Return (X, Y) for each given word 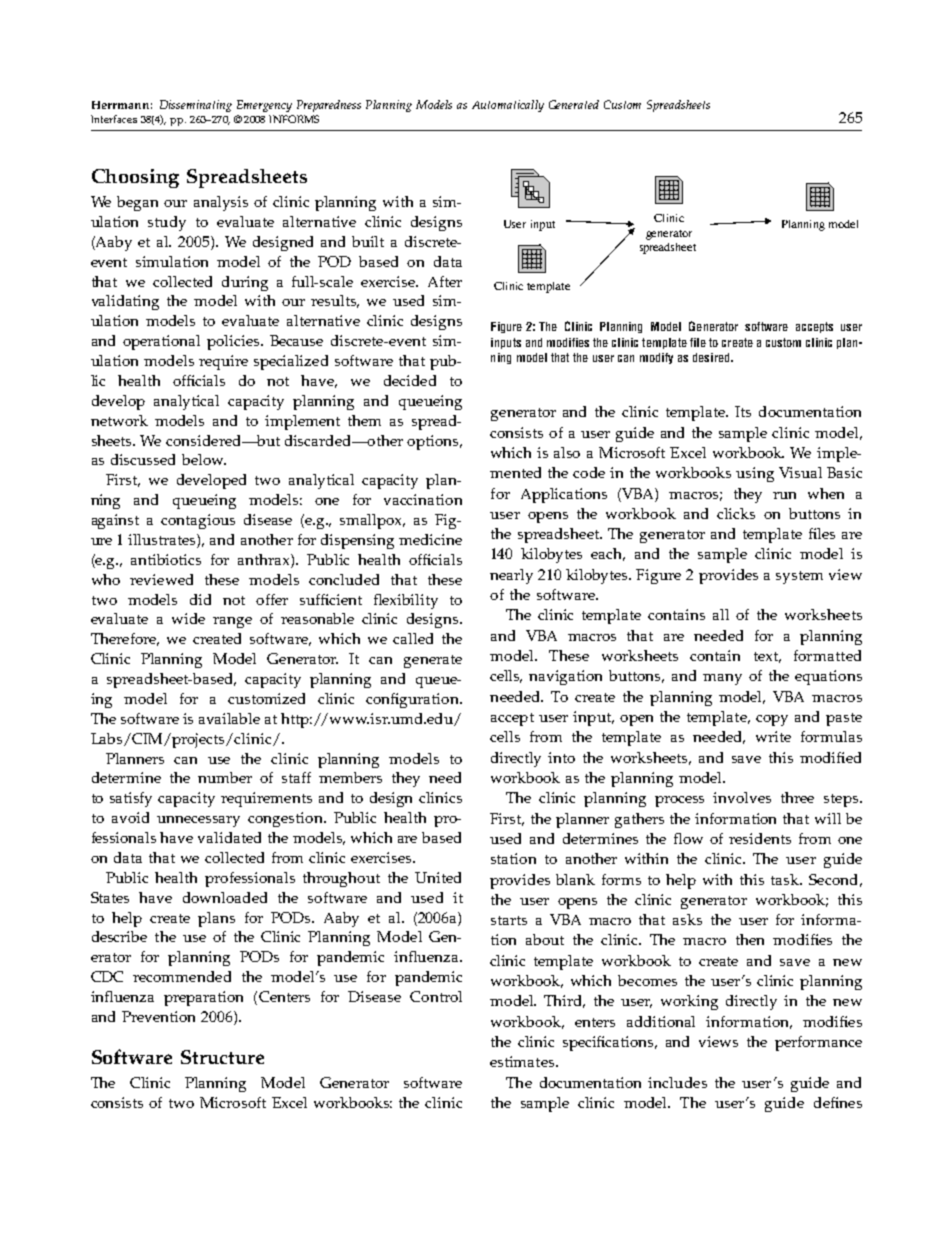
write (773, 736)
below (204, 459)
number (225, 777)
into (561, 757)
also (567, 452)
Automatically (508, 106)
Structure (222, 1057)
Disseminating (196, 106)
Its (743, 411)
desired (712, 357)
